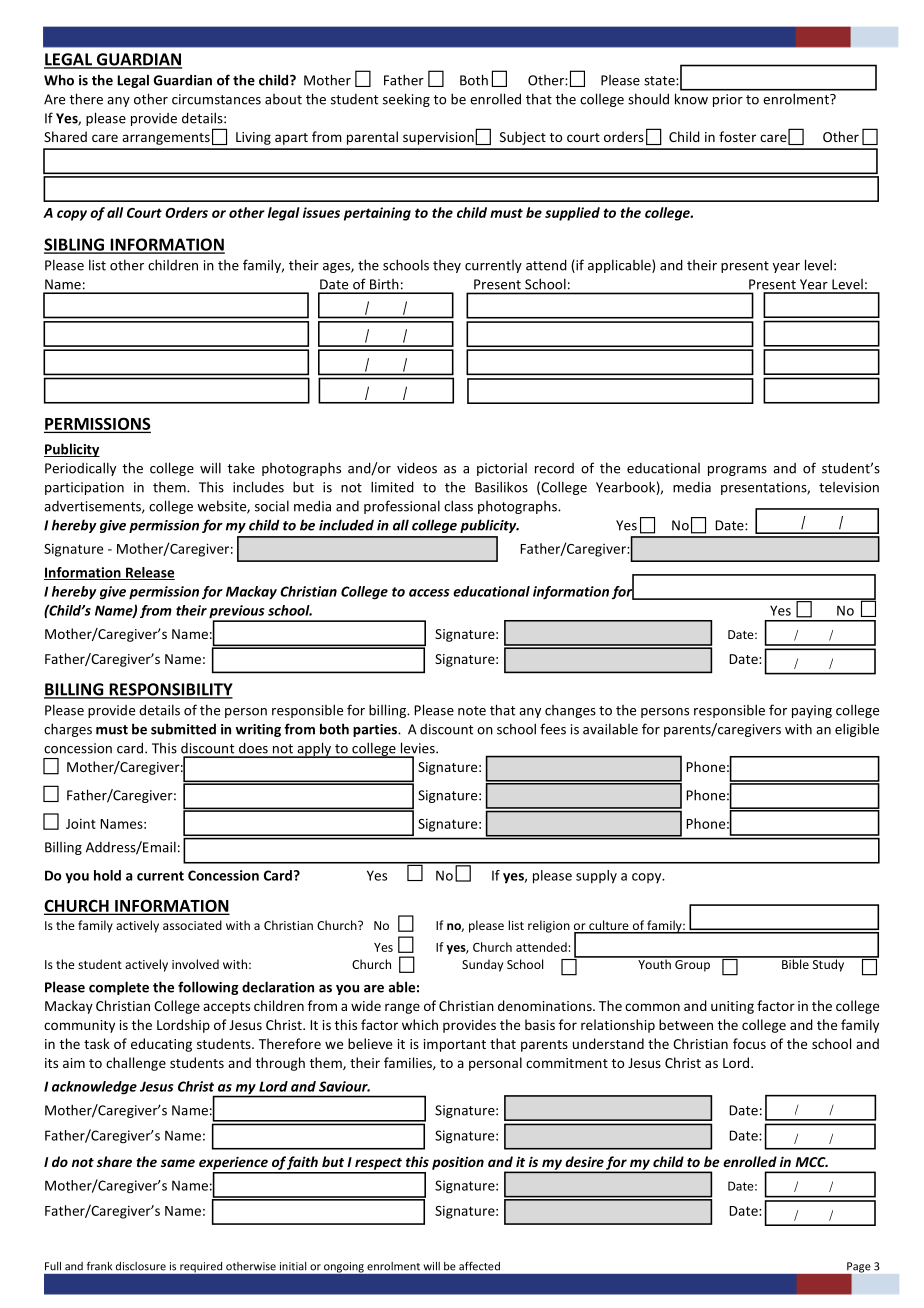 The height and width of the screenshot is (1308, 924). I want to click on SIBLING, so click(75, 245).
